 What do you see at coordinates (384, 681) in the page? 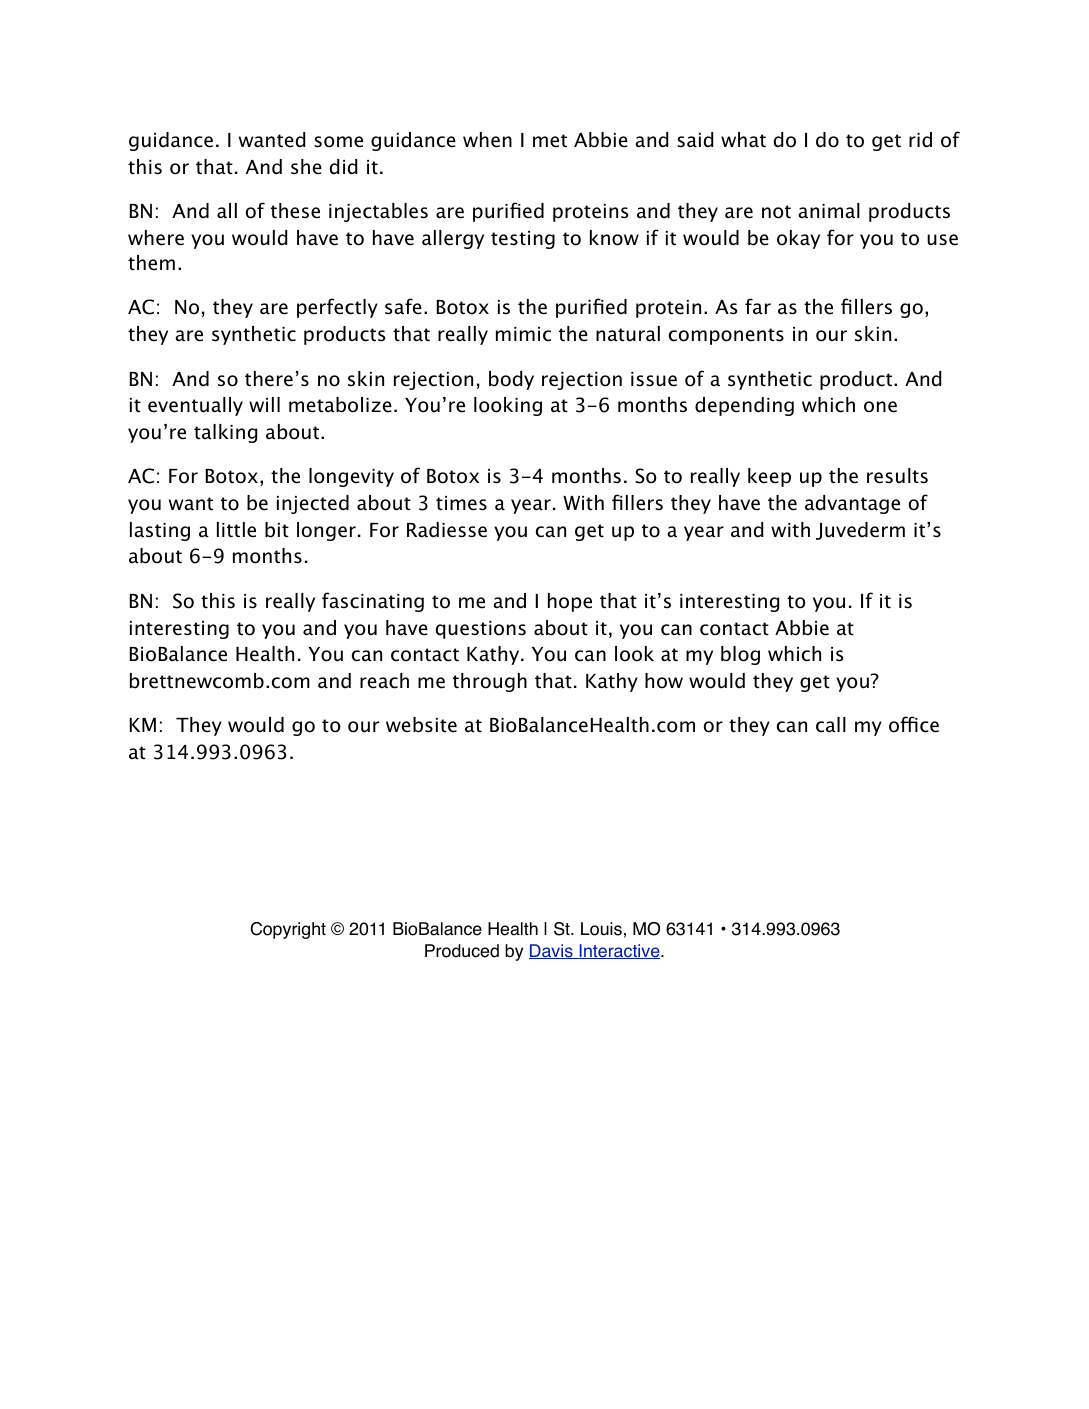
I see `reach` at bounding box center [384, 681].
